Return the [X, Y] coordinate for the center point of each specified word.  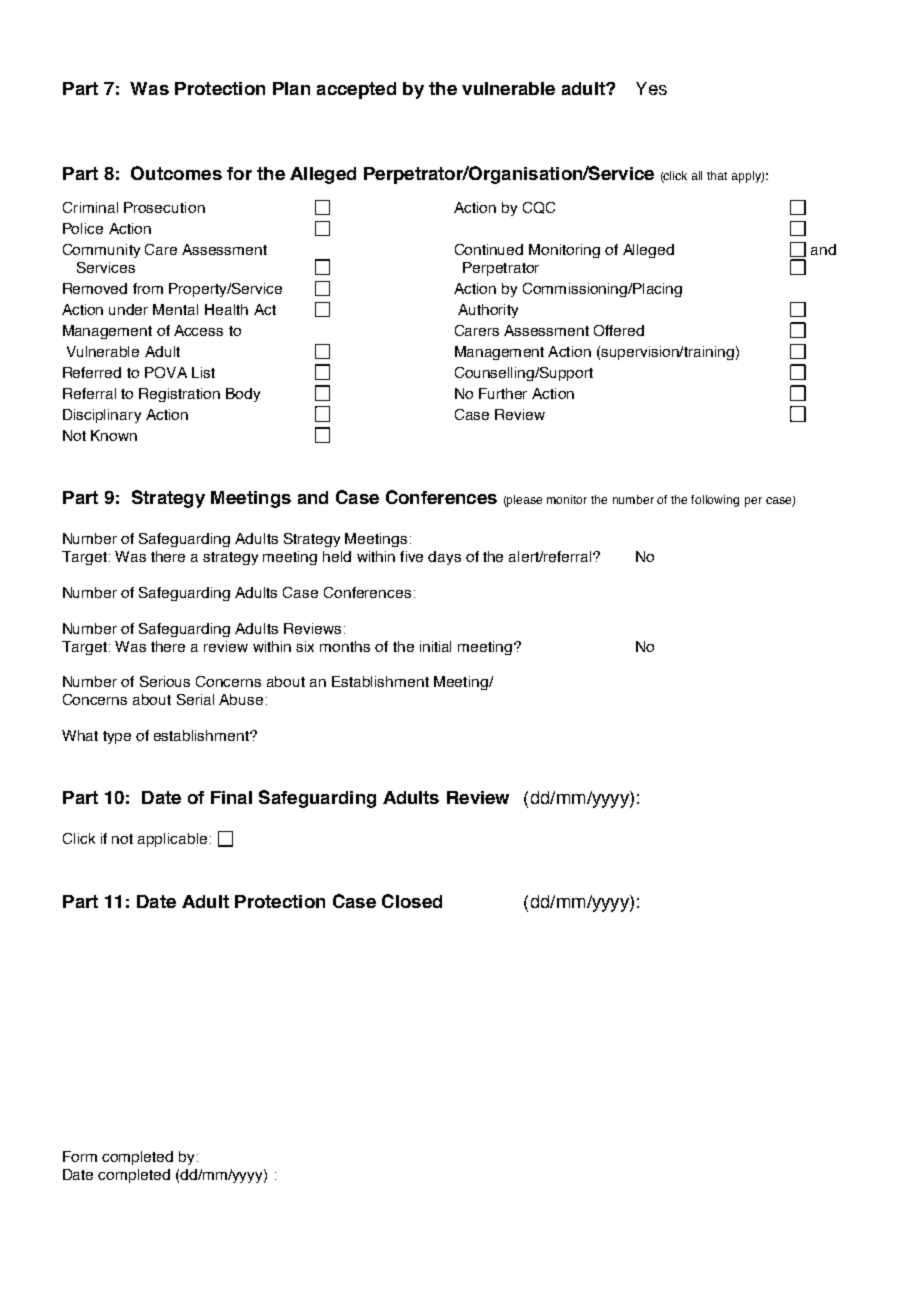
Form [80, 1156]
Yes [651, 88]
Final [231, 797]
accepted [356, 90]
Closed [412, 901]
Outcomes [176, 173]
